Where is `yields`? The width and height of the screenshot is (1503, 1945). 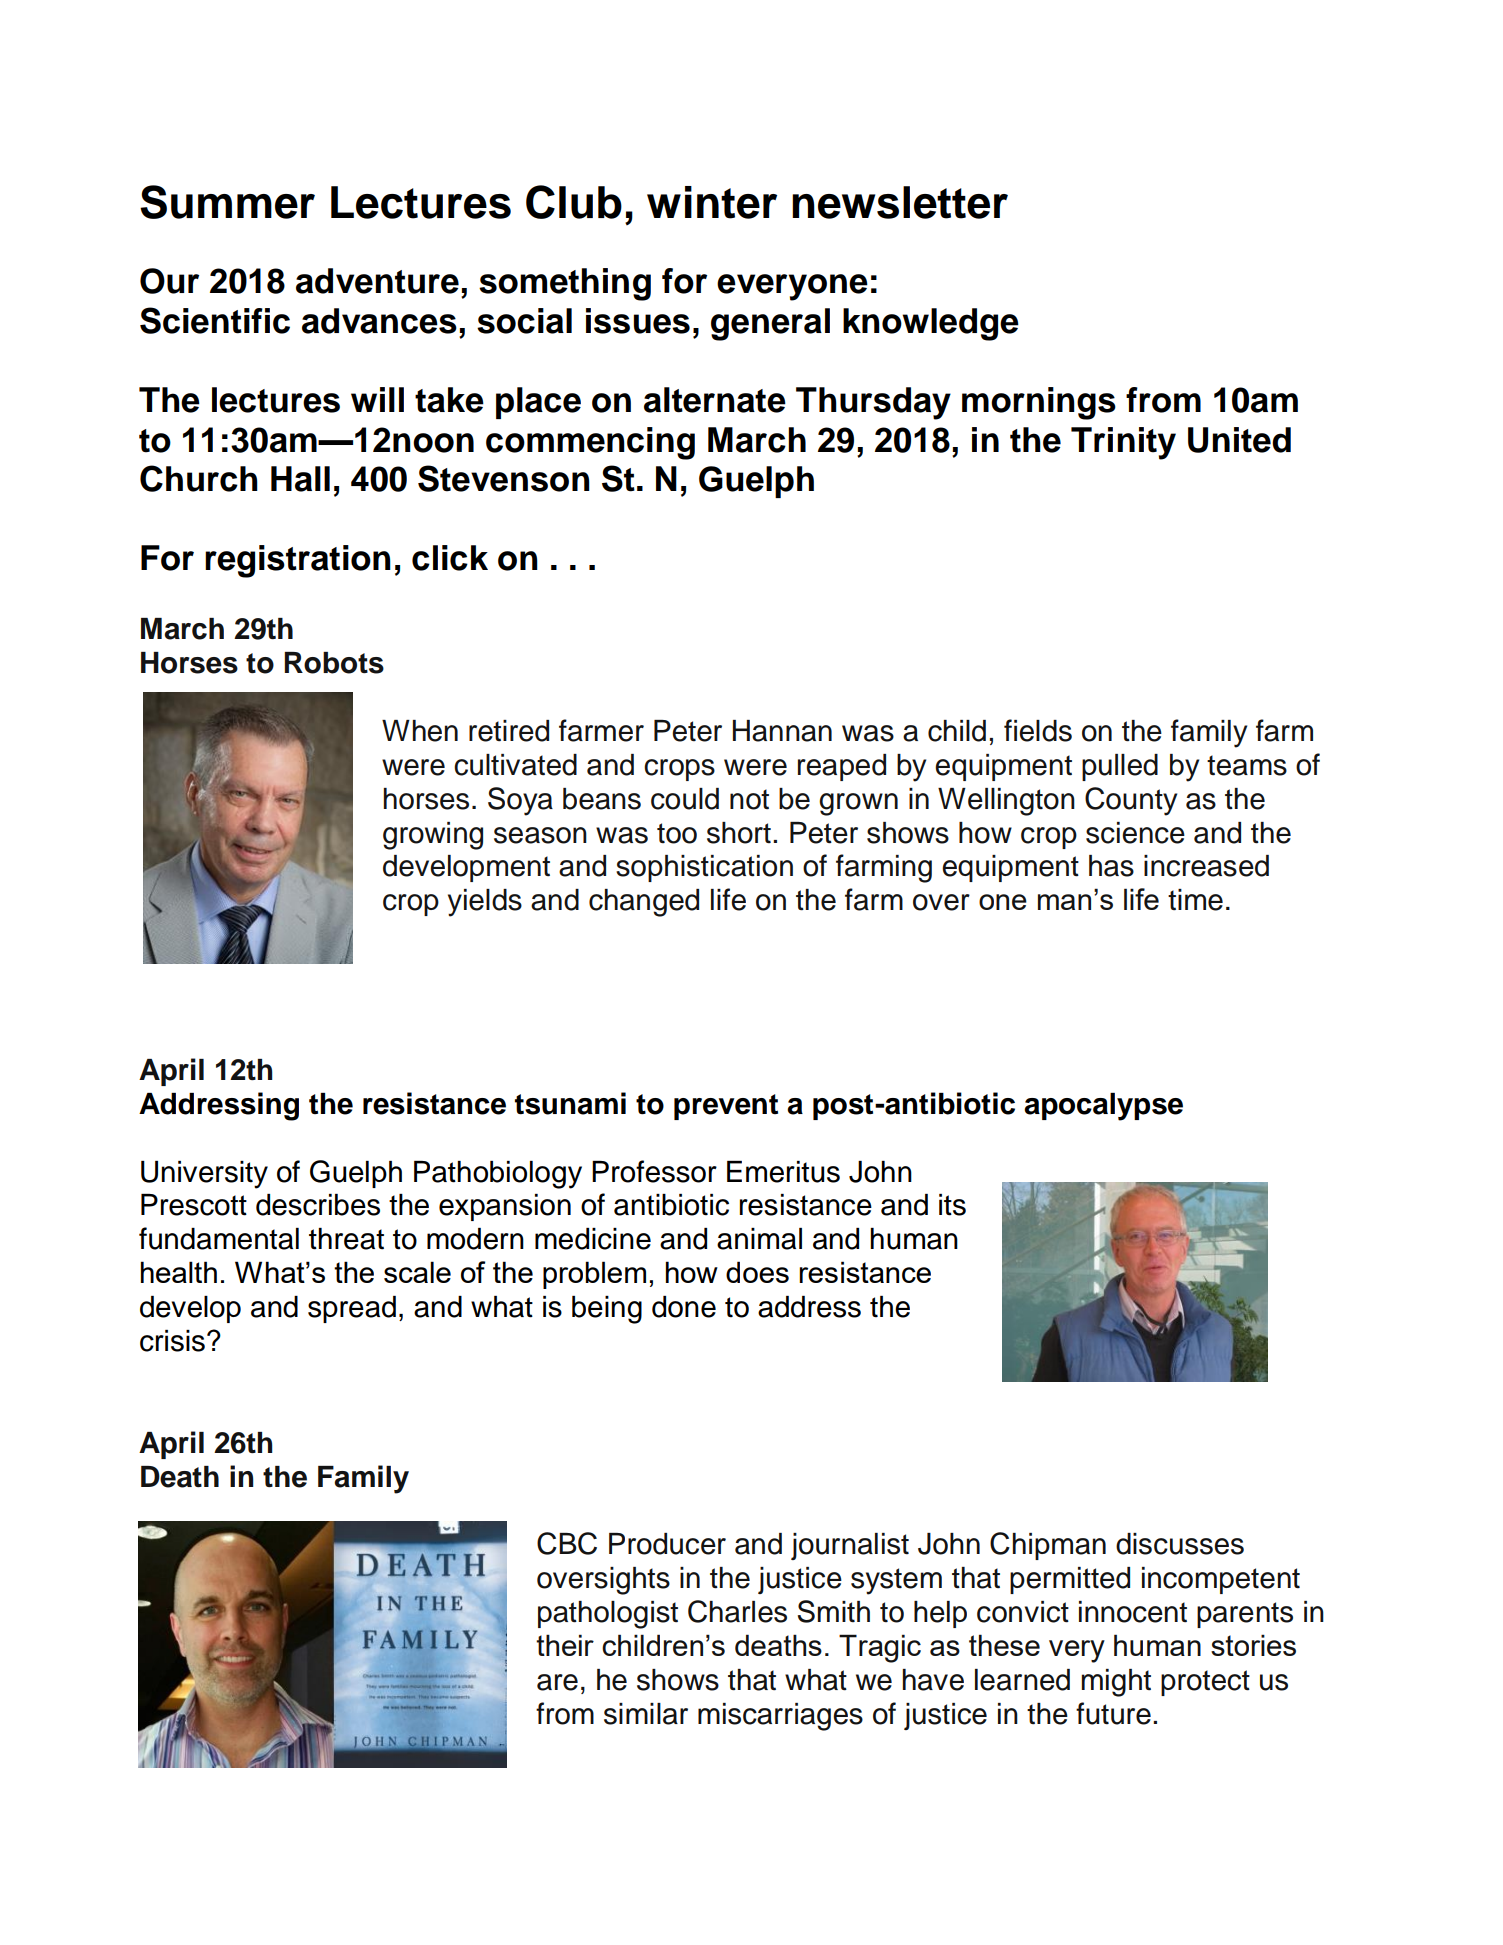 yields is located at coordinates (485, 903).
